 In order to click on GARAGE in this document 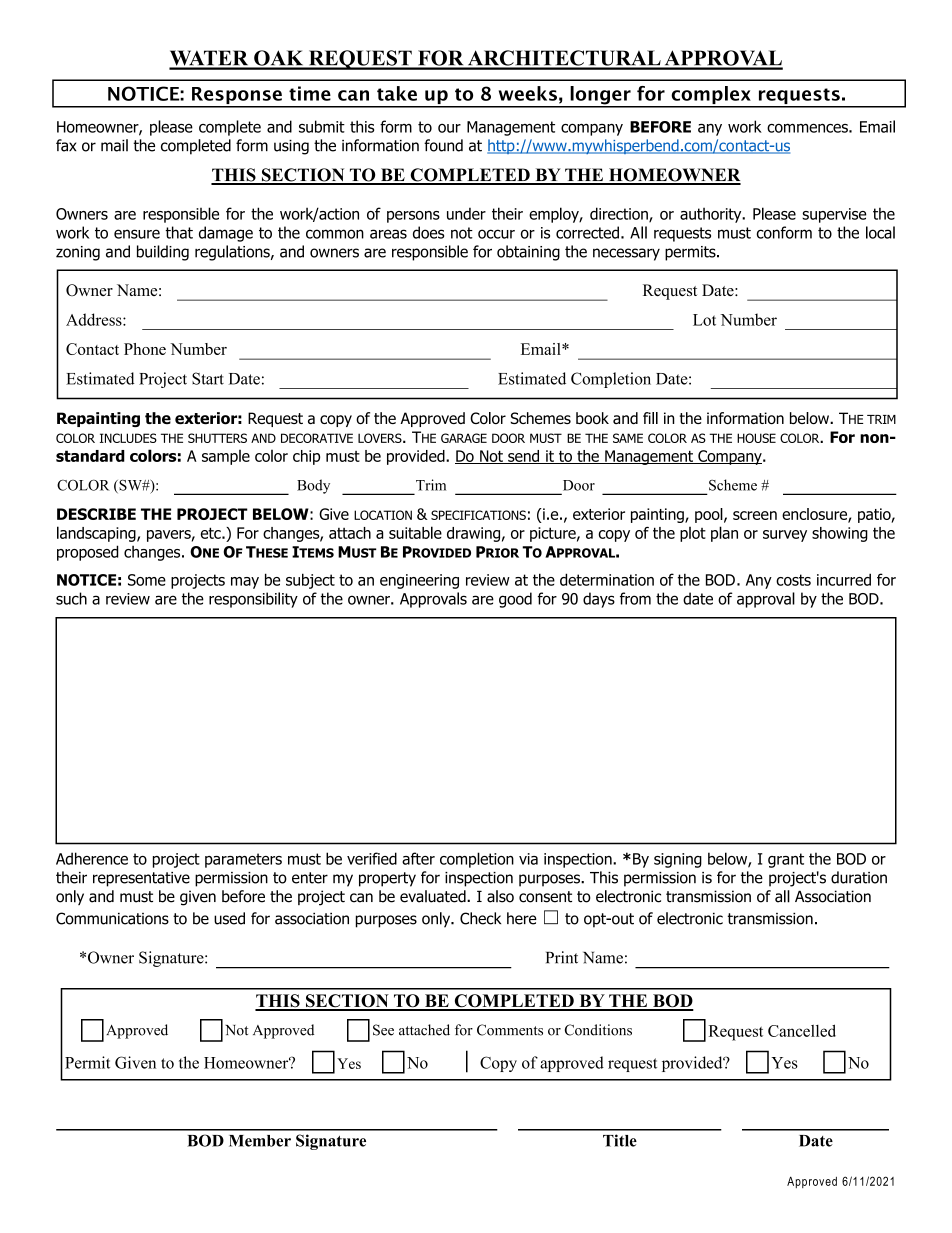, I will do `click(464, 438)`.
